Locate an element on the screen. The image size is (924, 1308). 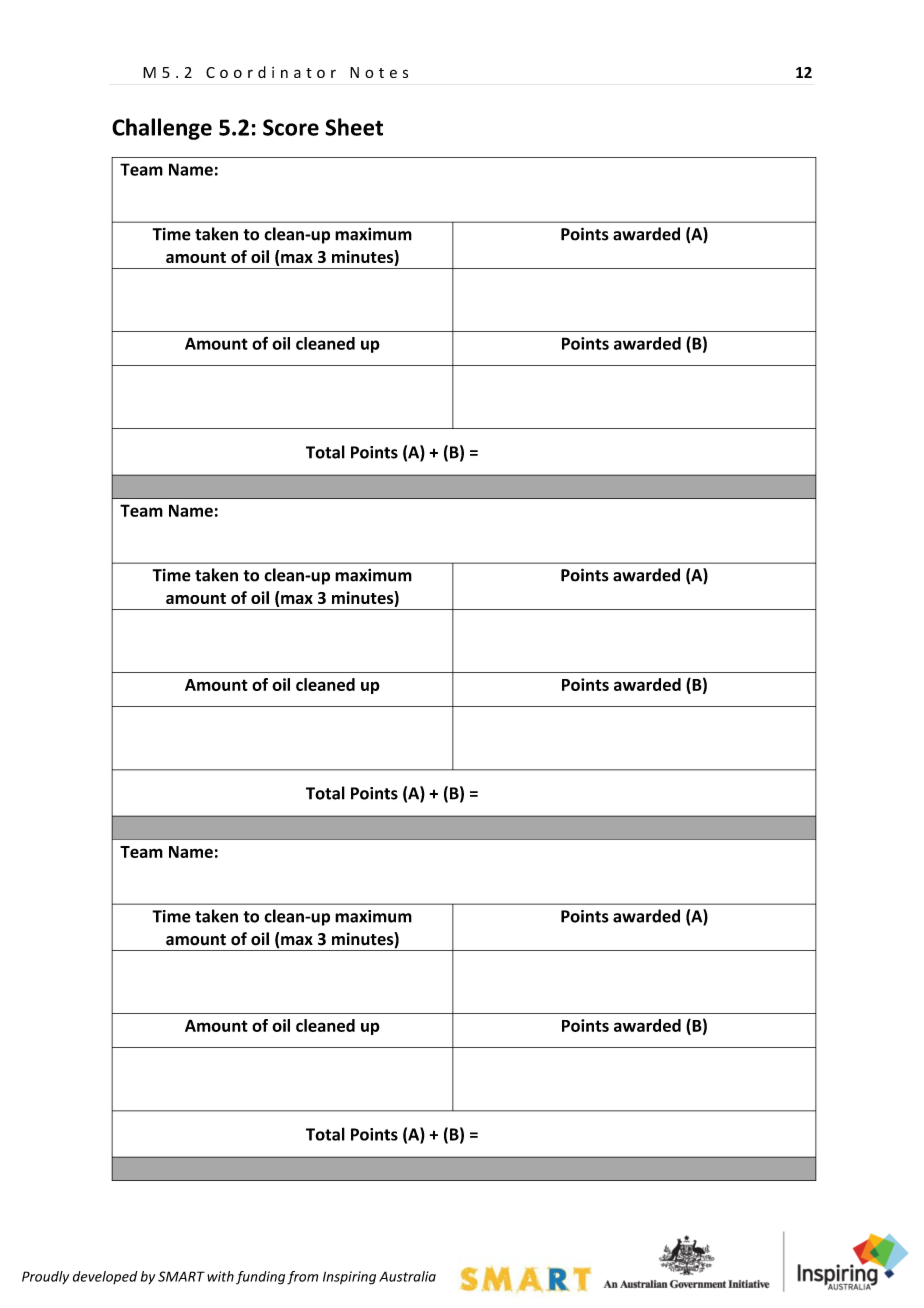
with is located at coordinates (220, 1276).
